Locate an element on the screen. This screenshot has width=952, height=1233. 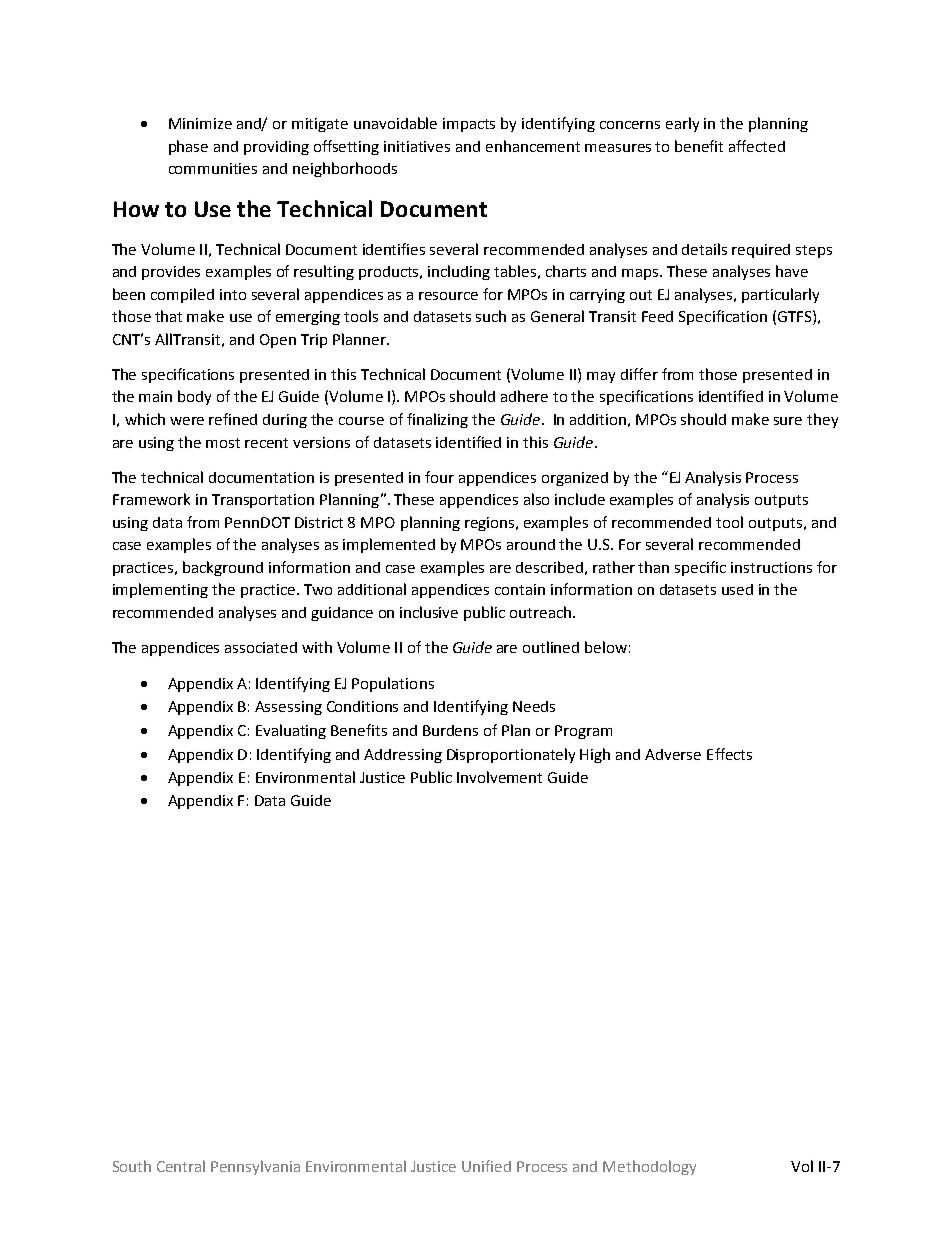
Evaluating is located at coordinates (291, 731).
